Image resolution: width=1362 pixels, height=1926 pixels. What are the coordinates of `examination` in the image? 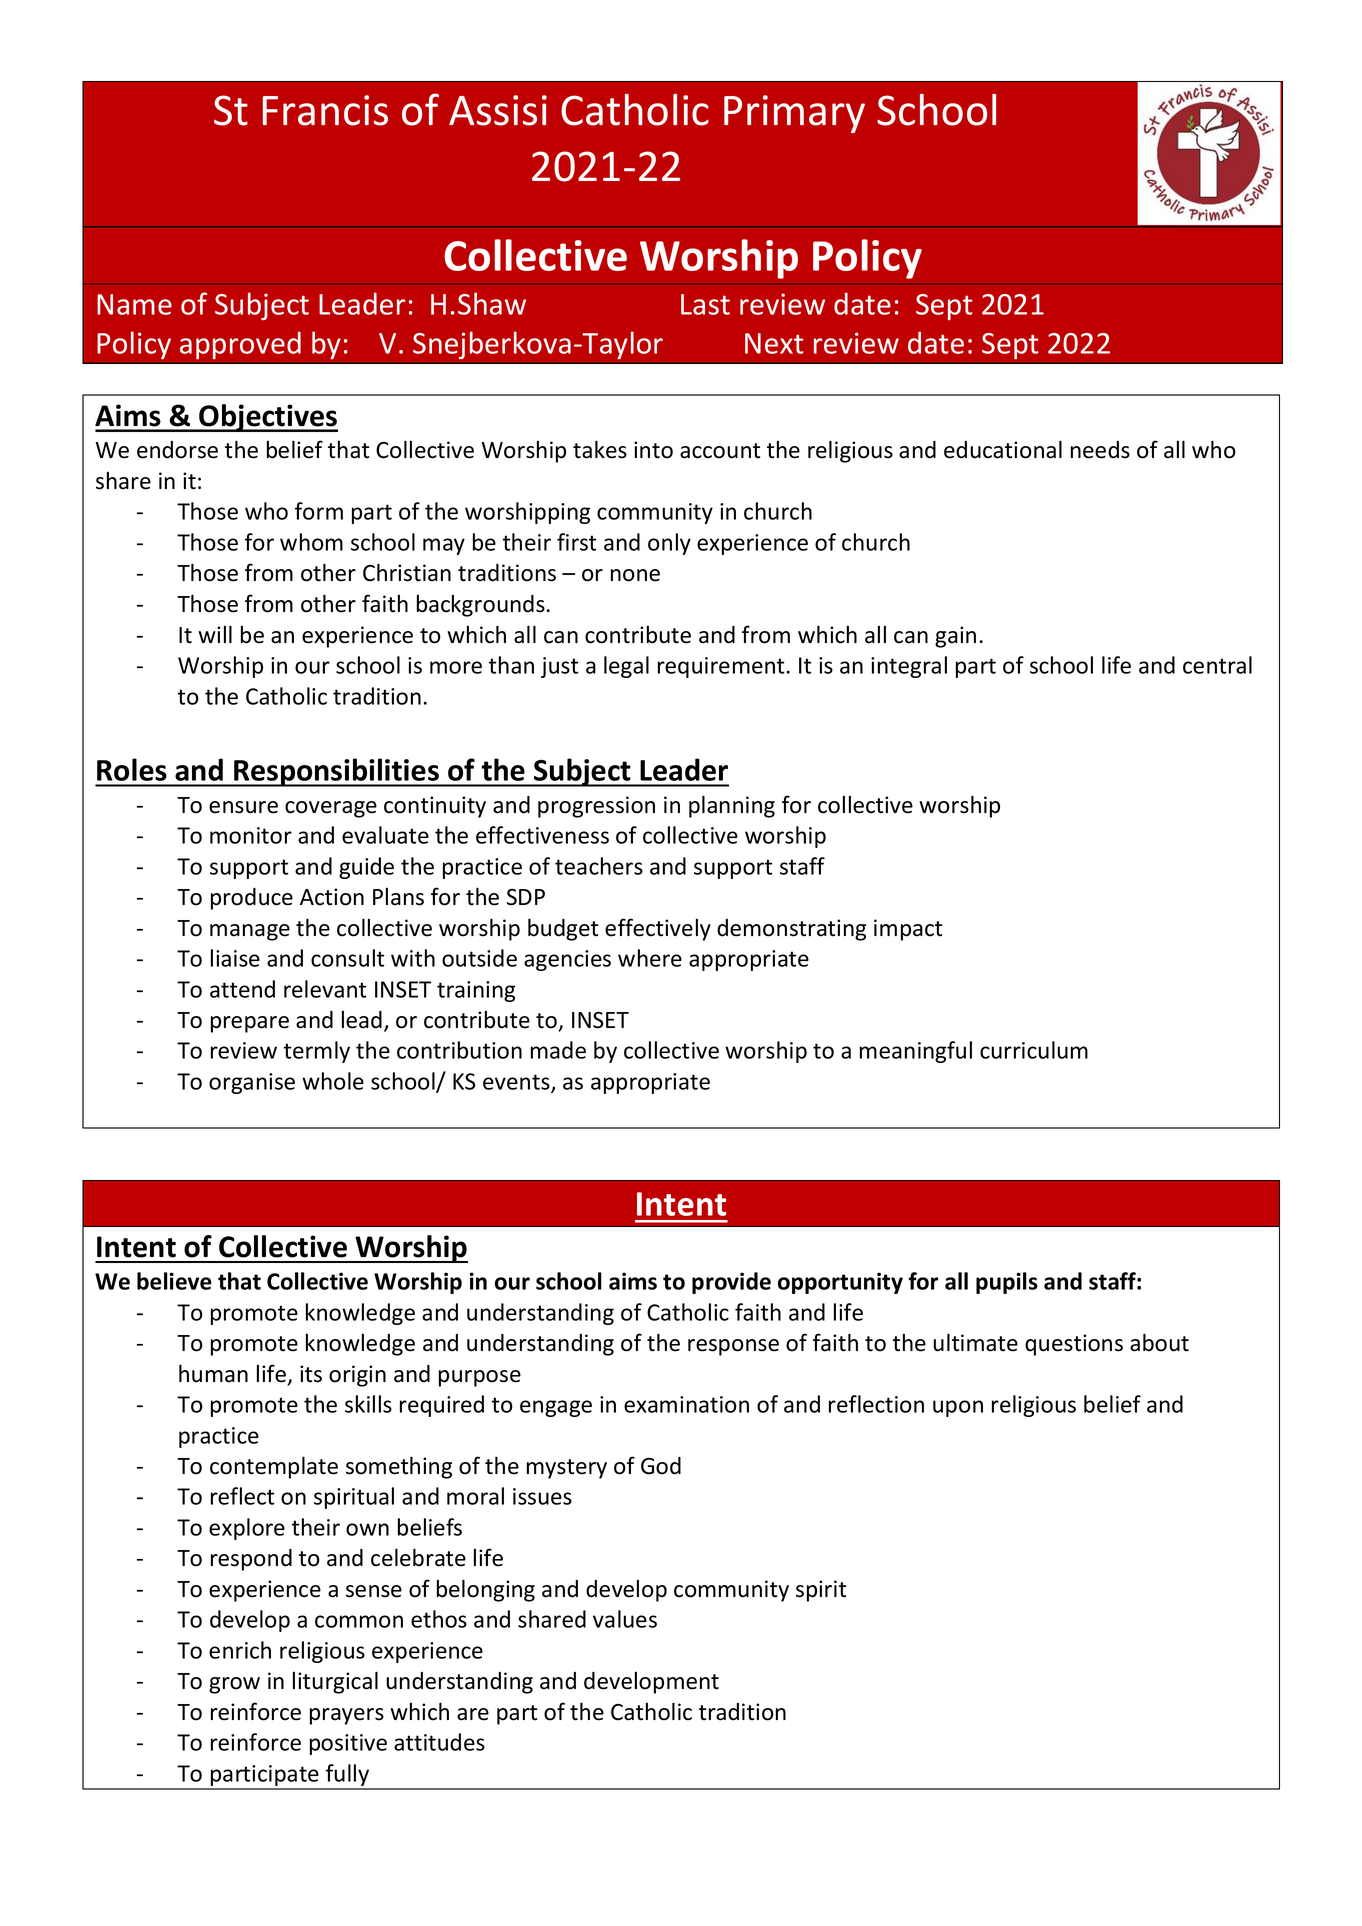 It's located at (686, 1404).
